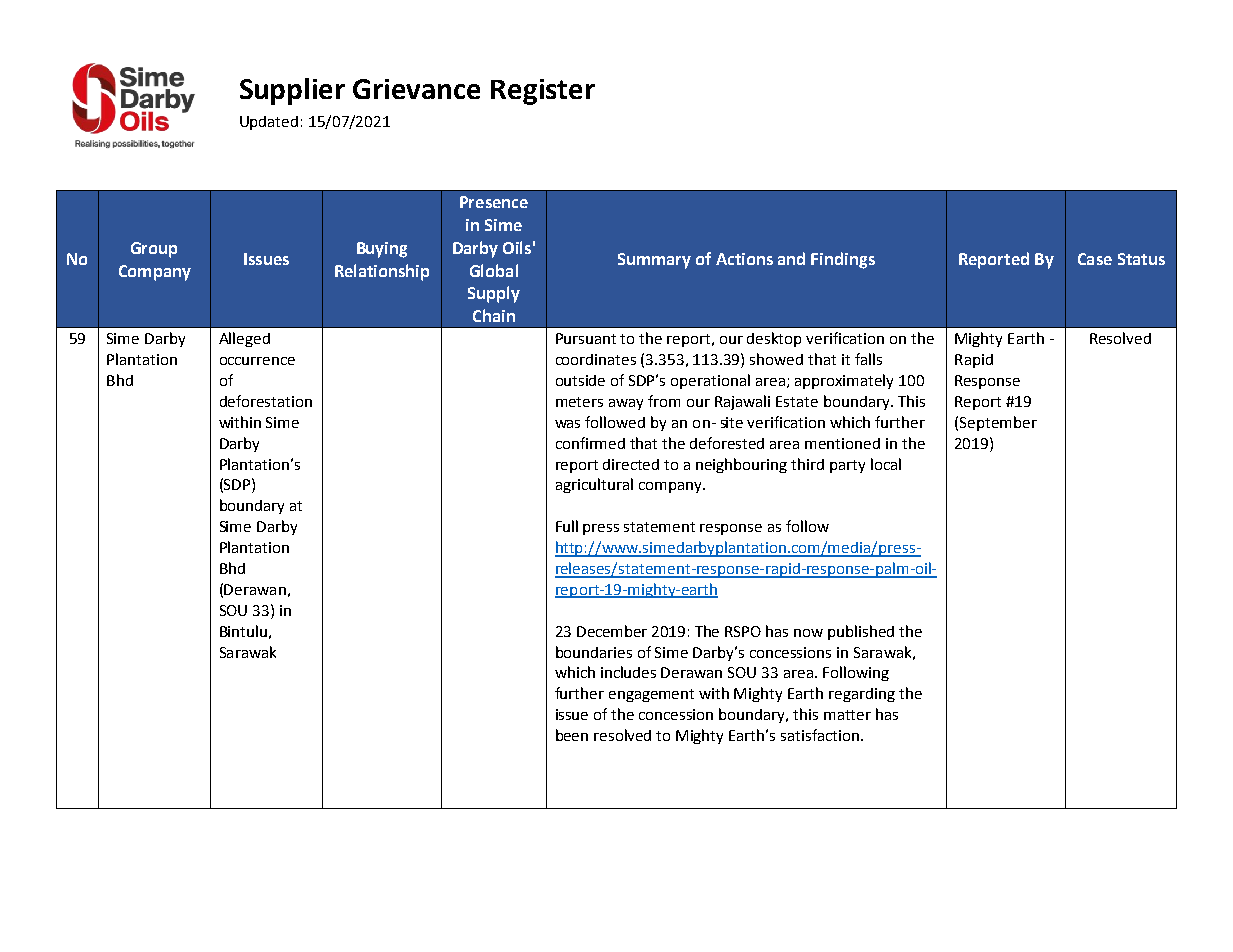  I want to click on Register, so click(543, 92).
